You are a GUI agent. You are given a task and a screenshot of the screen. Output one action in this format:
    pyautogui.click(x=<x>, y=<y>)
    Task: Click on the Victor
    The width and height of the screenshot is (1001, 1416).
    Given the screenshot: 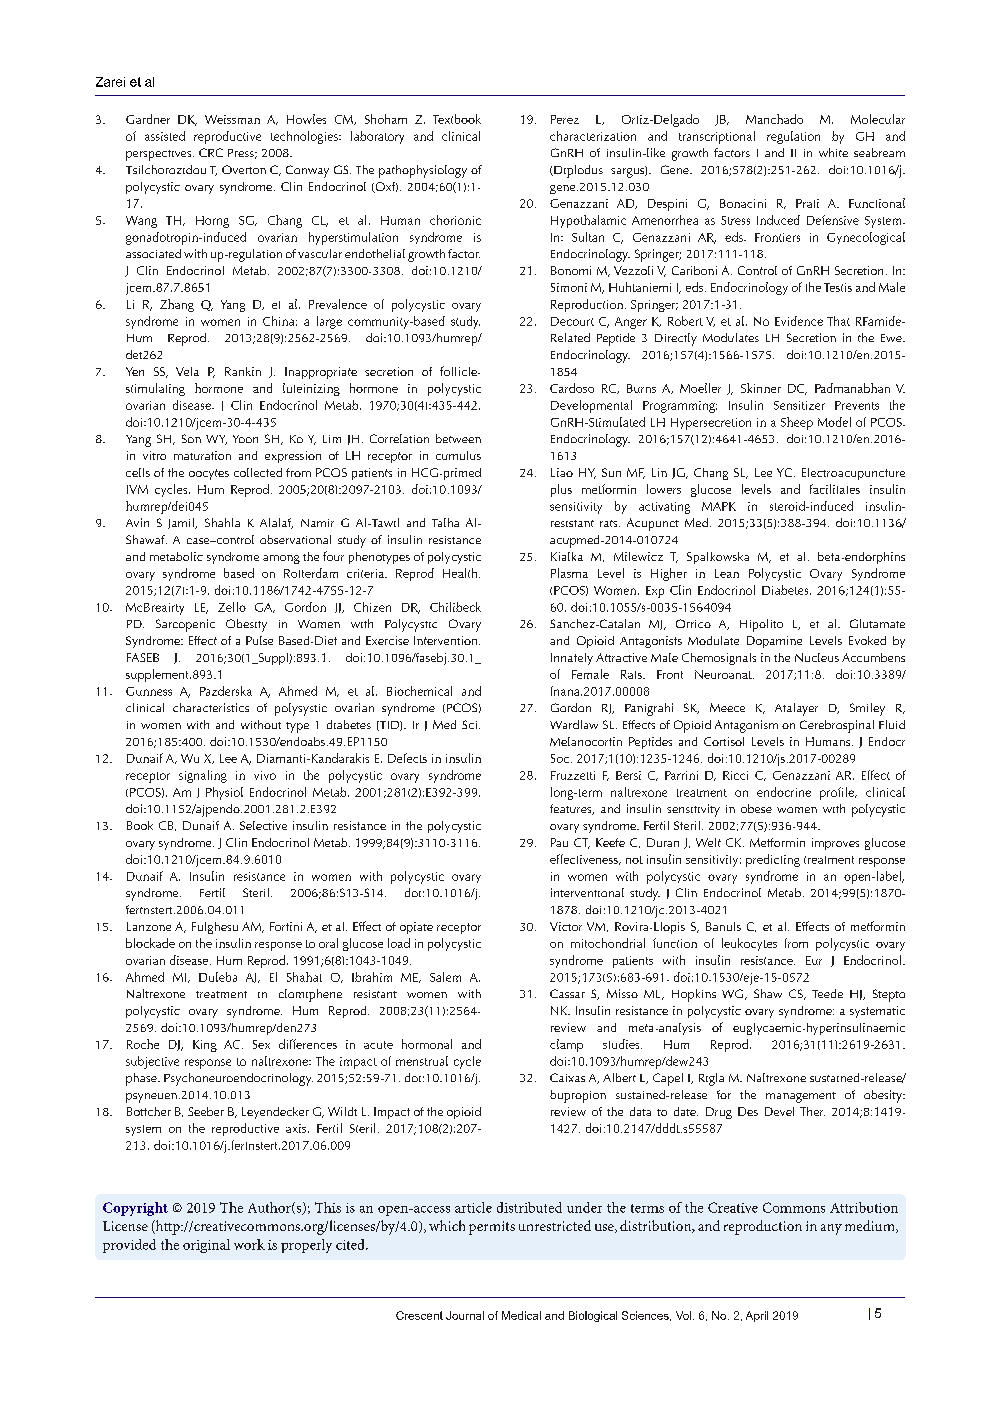 What is the action you would take?
    pyautogui.click(x=566, y=926)
